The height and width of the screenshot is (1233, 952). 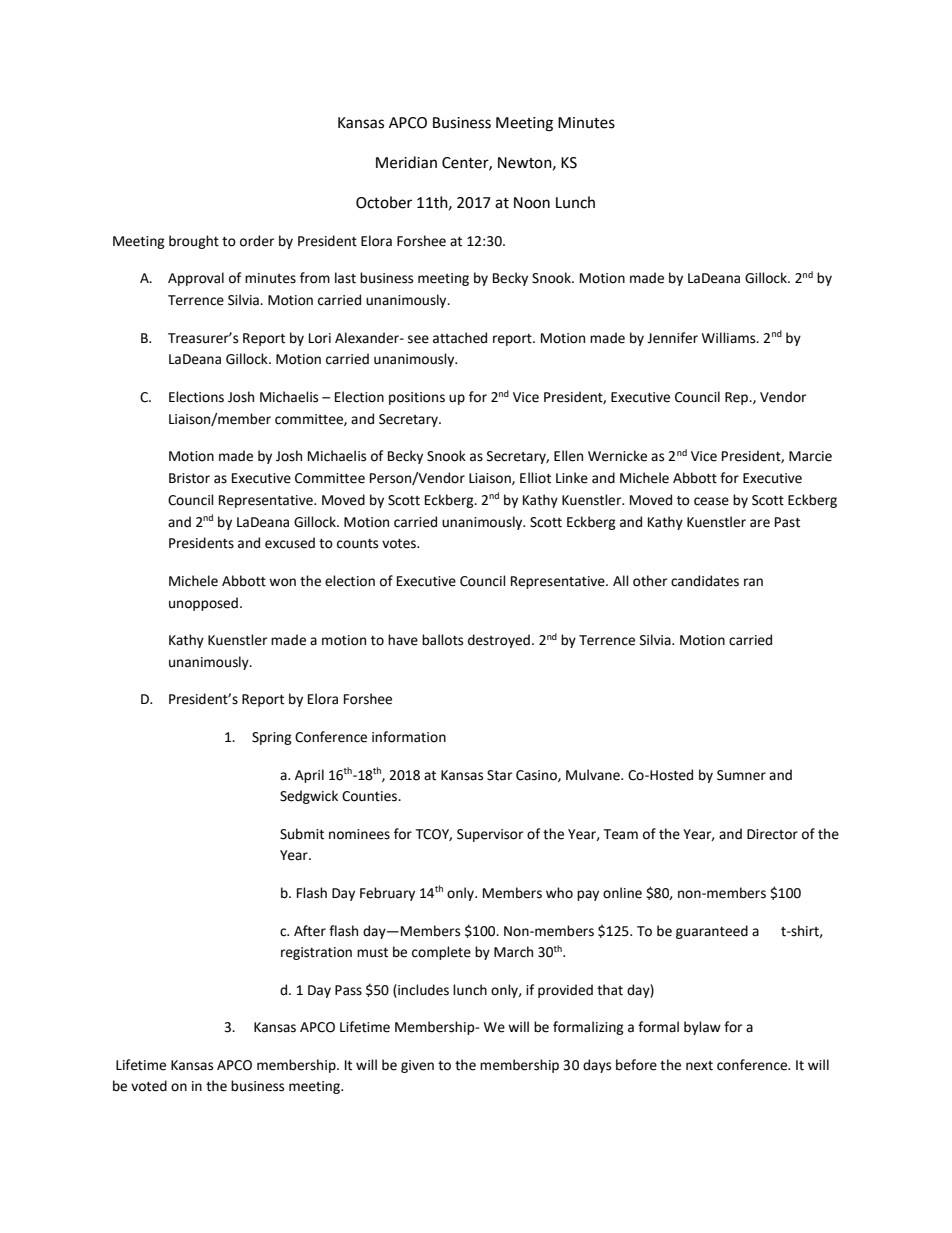 What do you see at coordinates (711, 501) in the screenshot?
I see `cease` at bounding box center [711, 501].
